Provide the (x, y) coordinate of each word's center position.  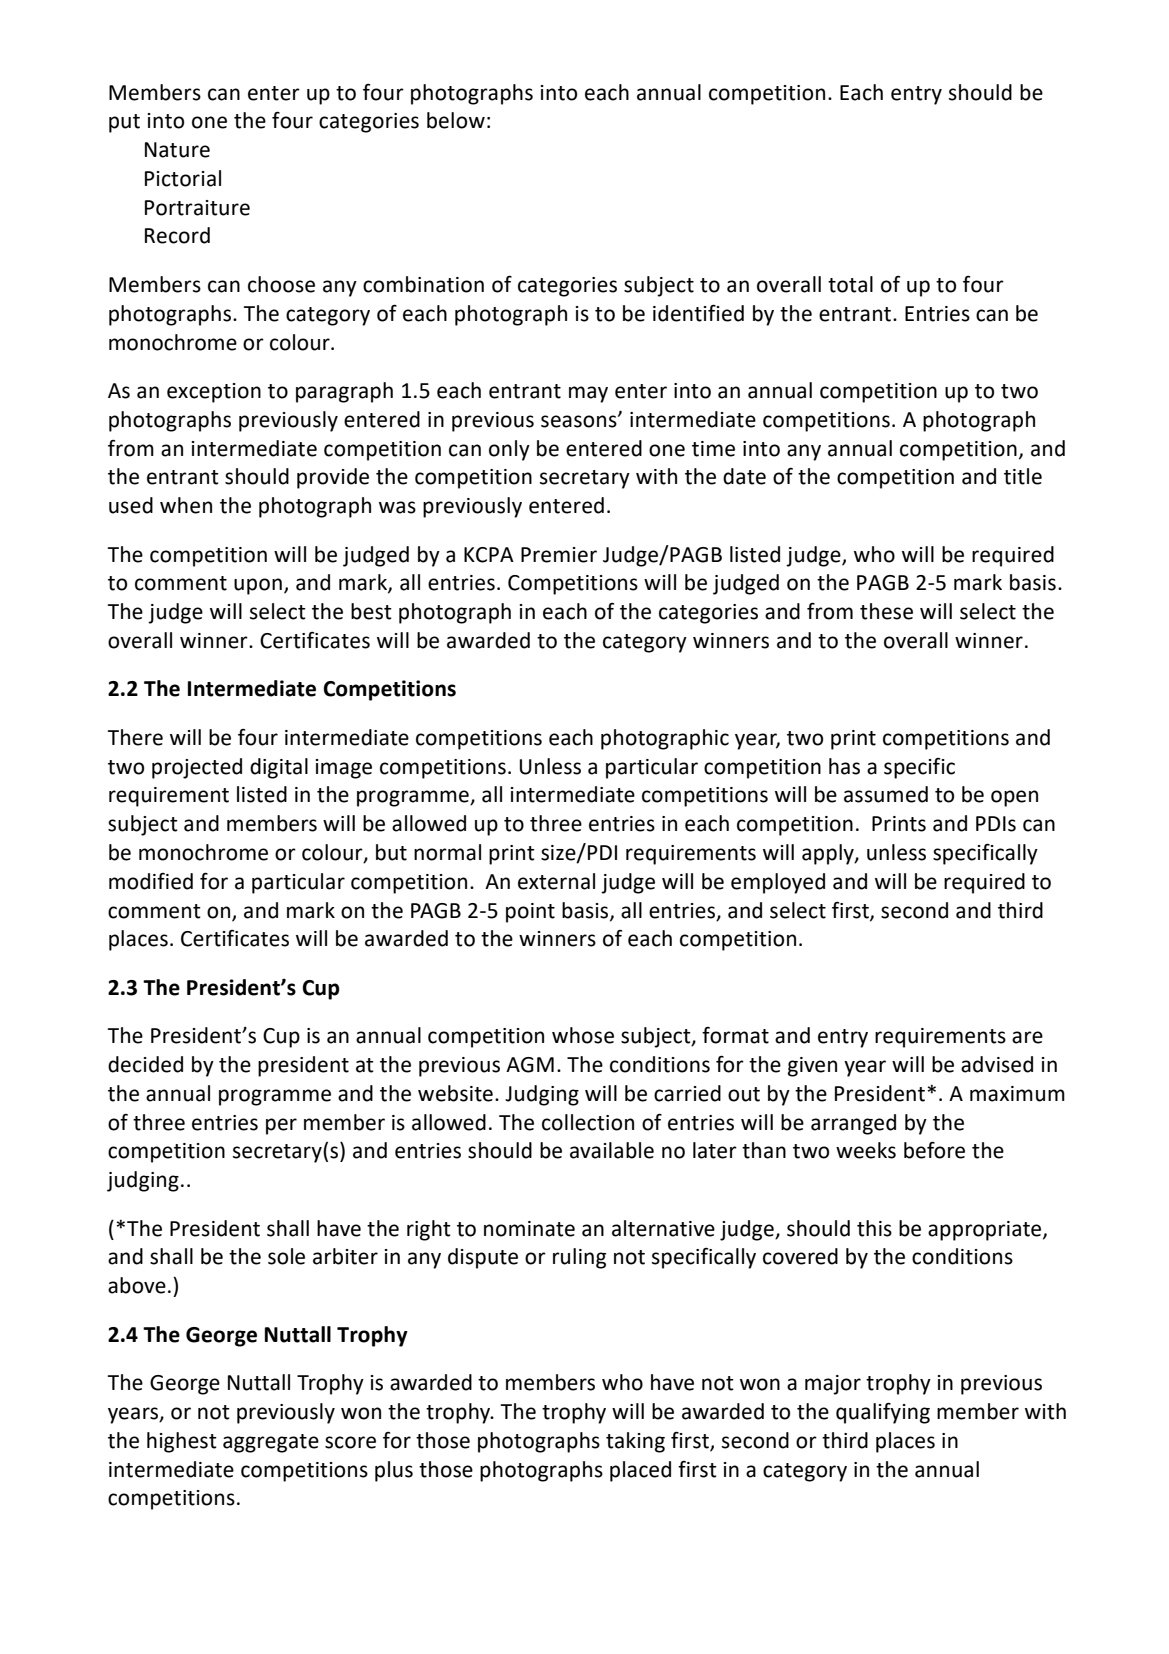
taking (635, 1442)
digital (279, 768)
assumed (886, 794)
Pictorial (183, 178)
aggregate (271, 1443)
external (556, 881)
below (456, 120)
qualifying (883, 1413)
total (850, 284)
